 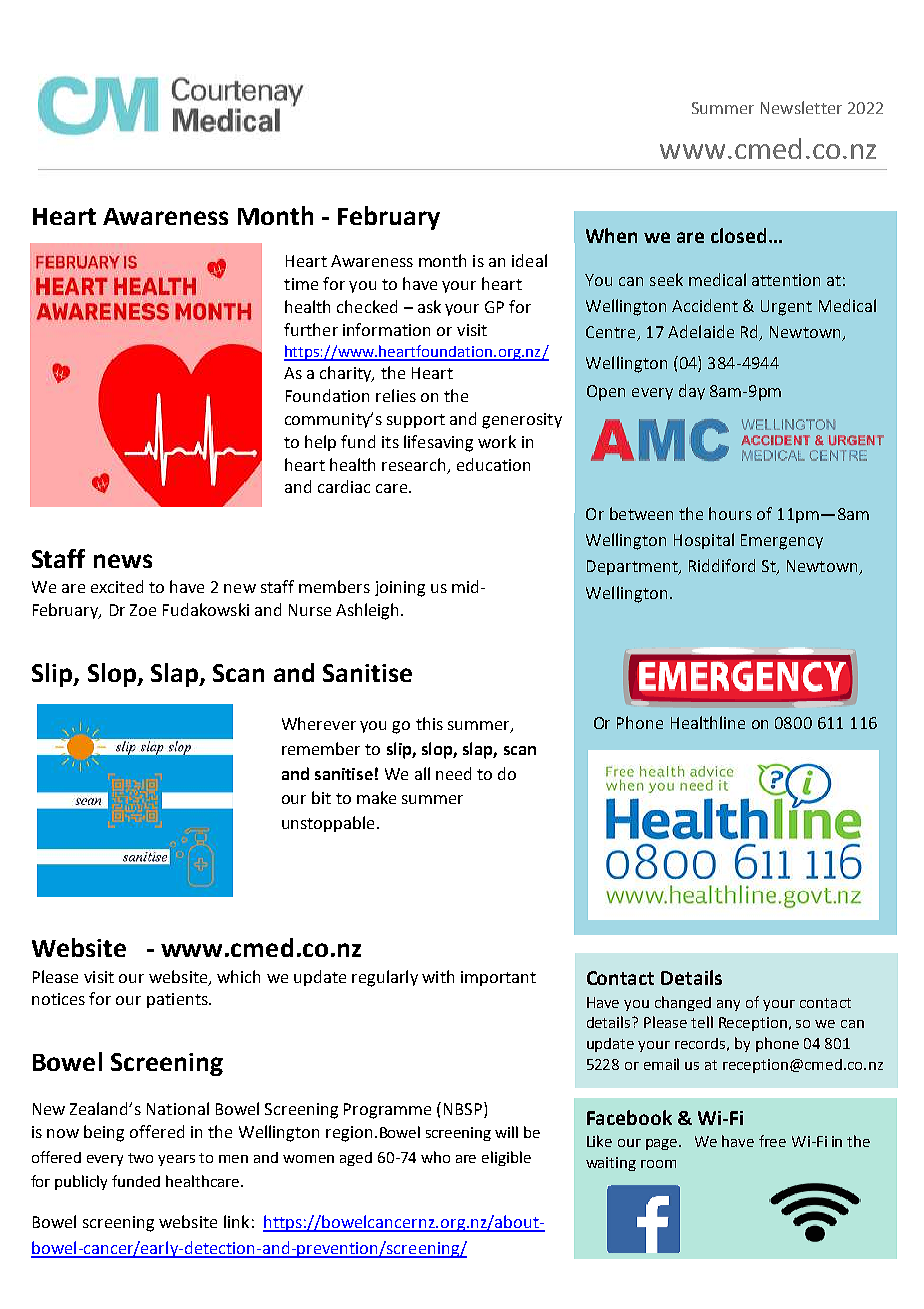 I want to click on two, so click(x=140, y=1158).
